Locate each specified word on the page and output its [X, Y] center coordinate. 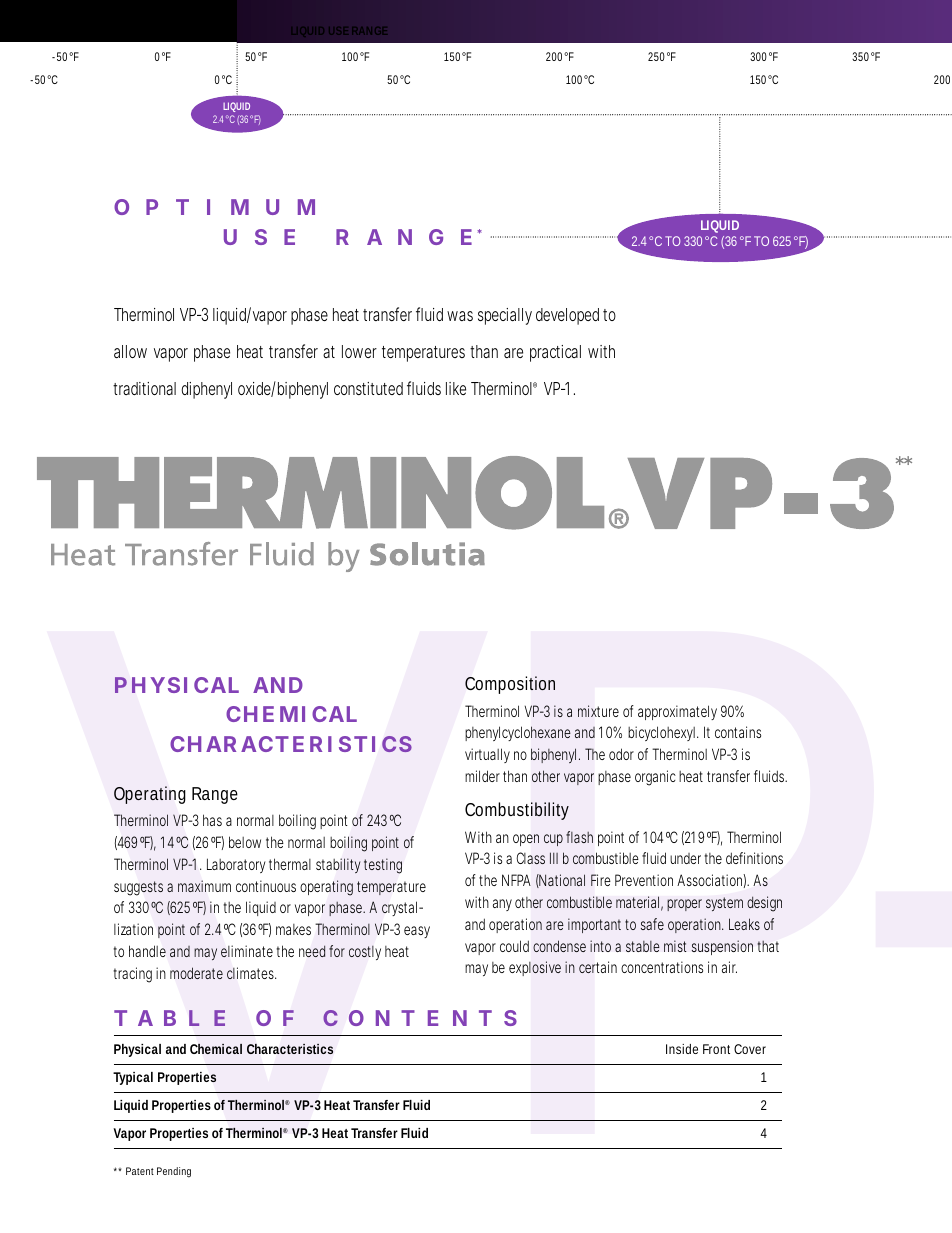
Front [716, 1049]
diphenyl [206, 390]
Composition [510, 685]
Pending [174, 1172]
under [687, 858]
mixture [598, 711]
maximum [204, 886]
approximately [677, 712]
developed [567, 316]
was [460, 316]
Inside [682, 1049]
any [502, 905]
